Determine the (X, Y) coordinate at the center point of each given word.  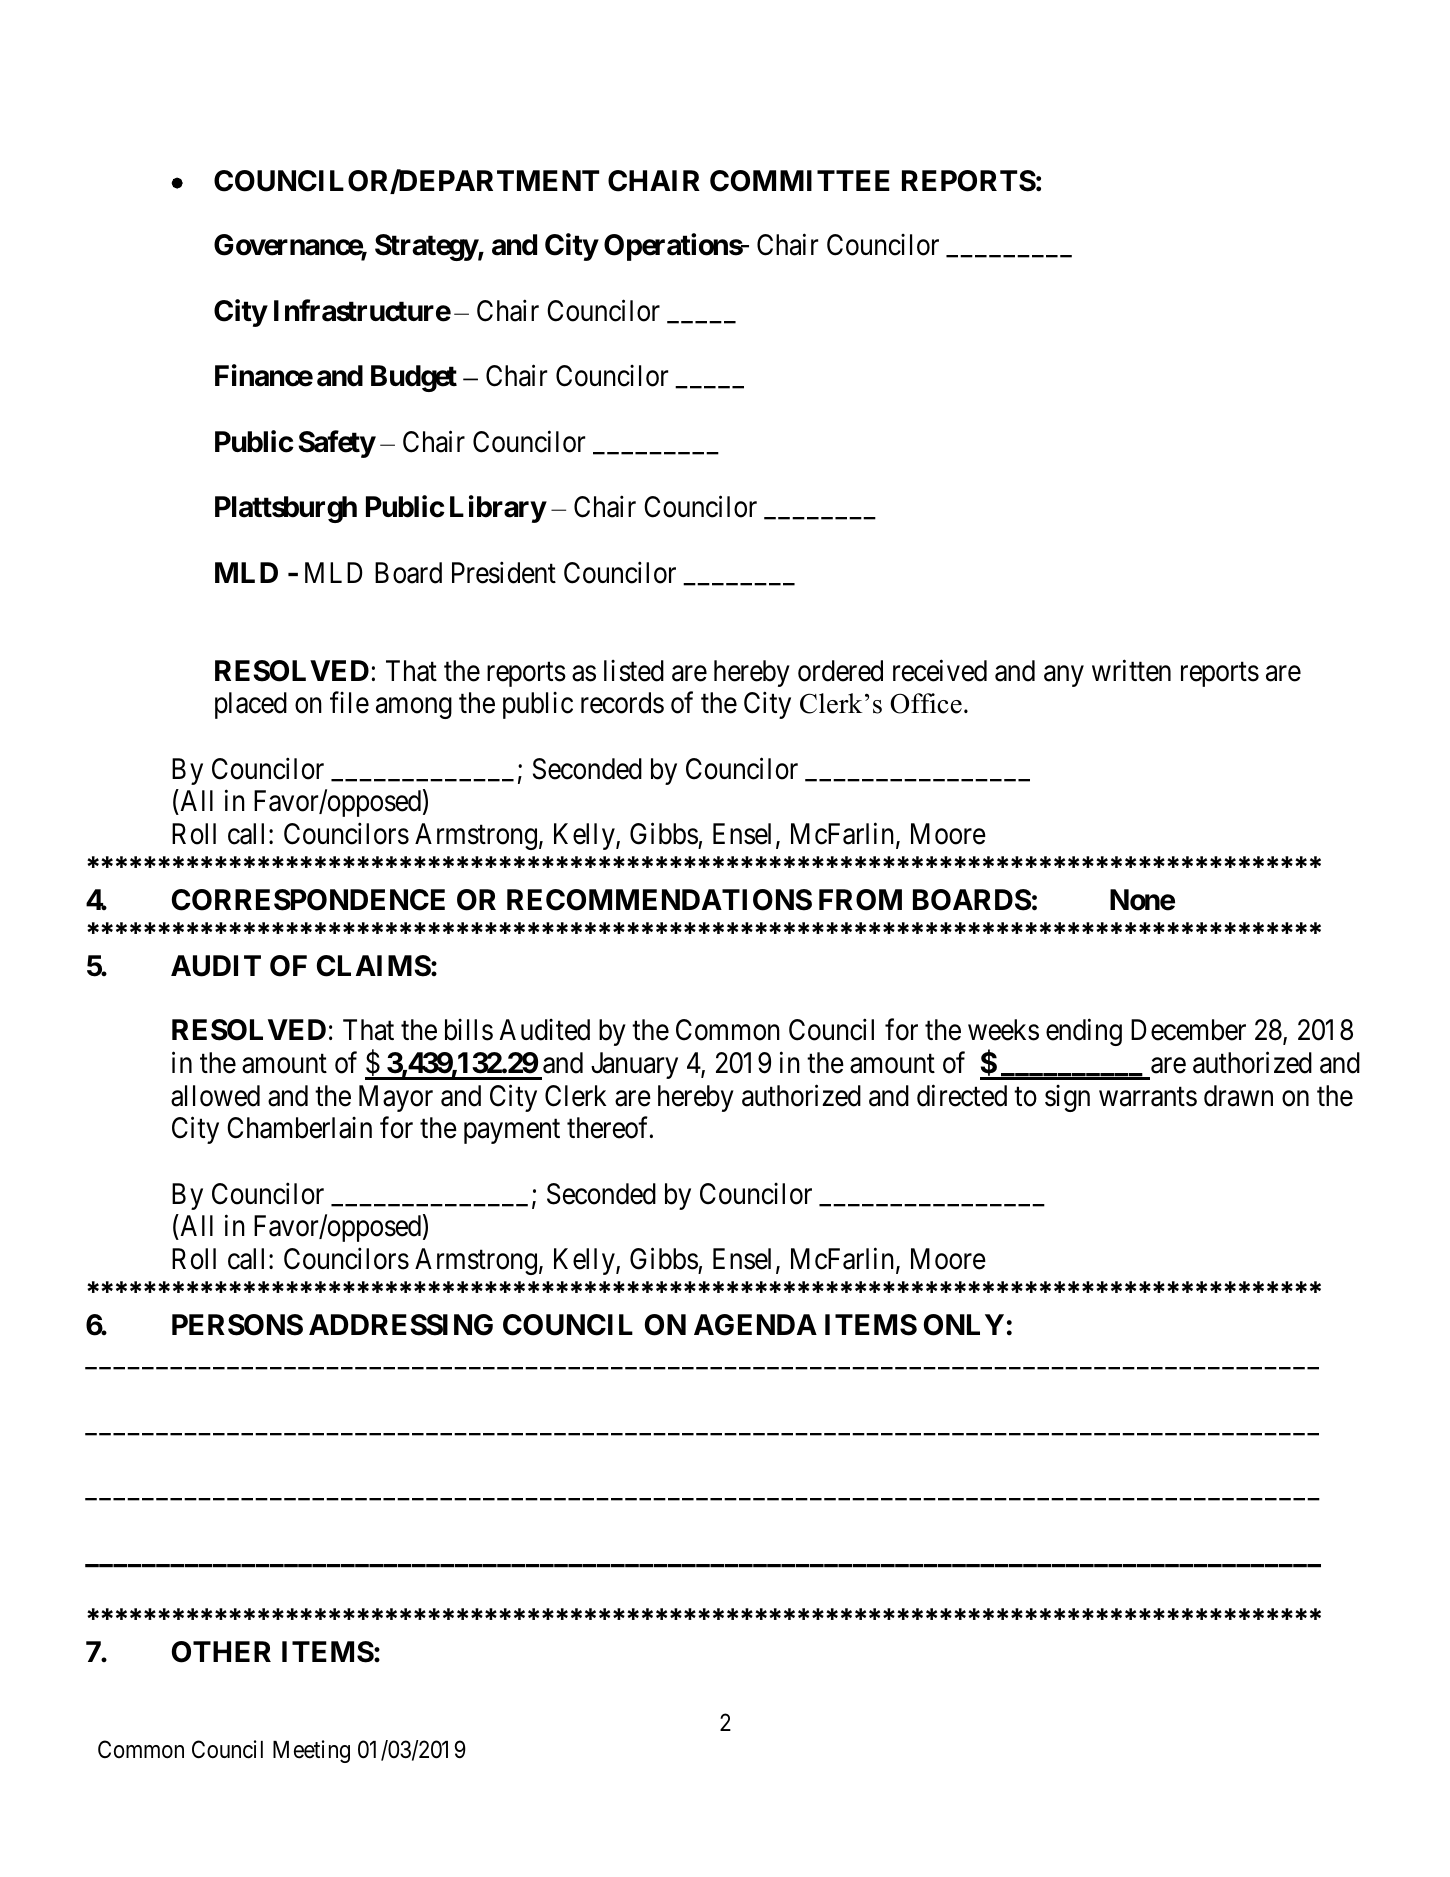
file (349, 703)
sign (1067, 1098)
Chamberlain (299, 1128)
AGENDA (755, 1325)
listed (634, 671)
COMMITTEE (800, 181)
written (1131, 670)
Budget (414, 378)
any (1064, 676)
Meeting (311, 1751)
